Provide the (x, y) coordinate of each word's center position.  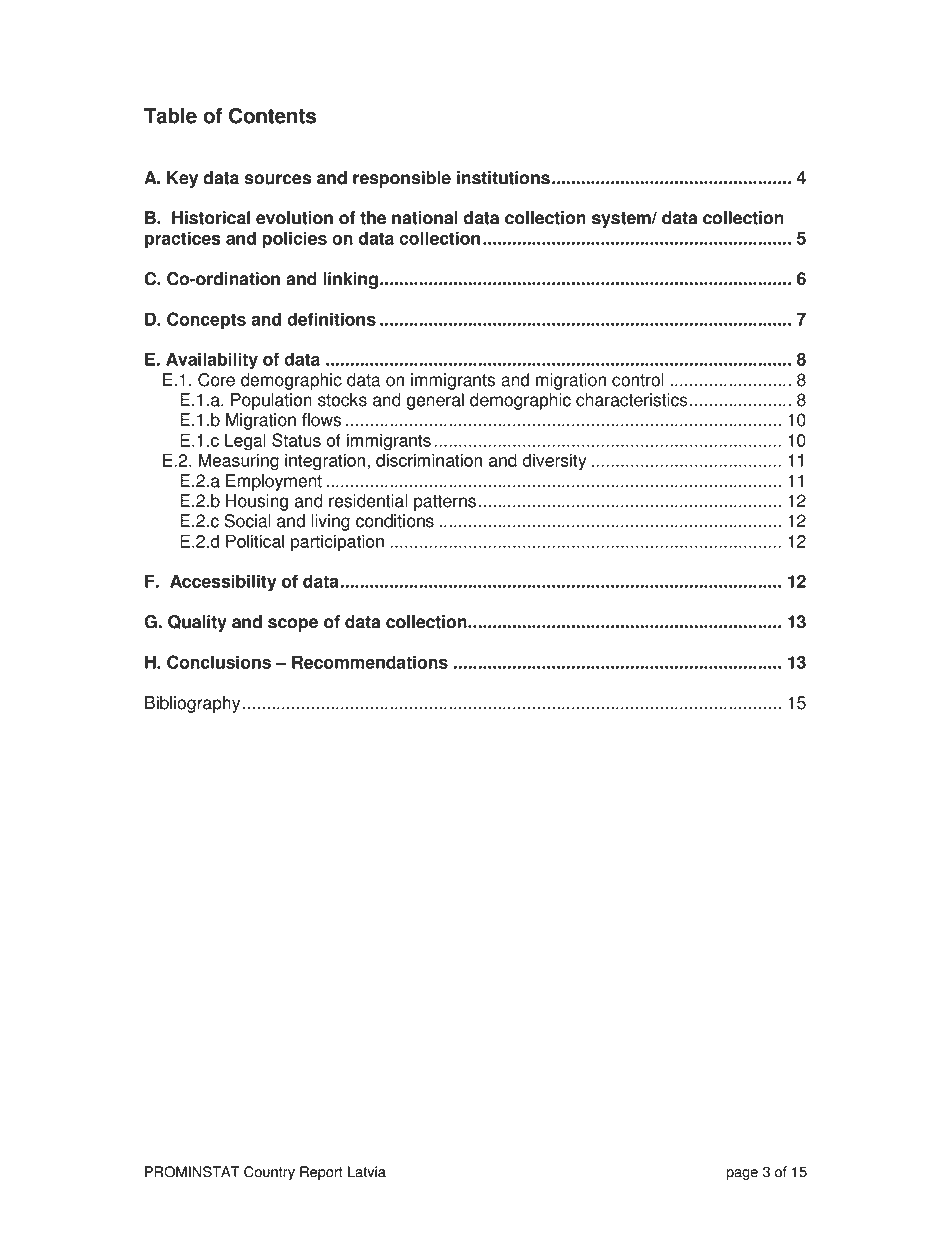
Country (269, 1173)
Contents (272, 115)
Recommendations (370, 662)
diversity (554, 462)
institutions (503, 178)
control (638, 380)
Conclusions (219, 662)
